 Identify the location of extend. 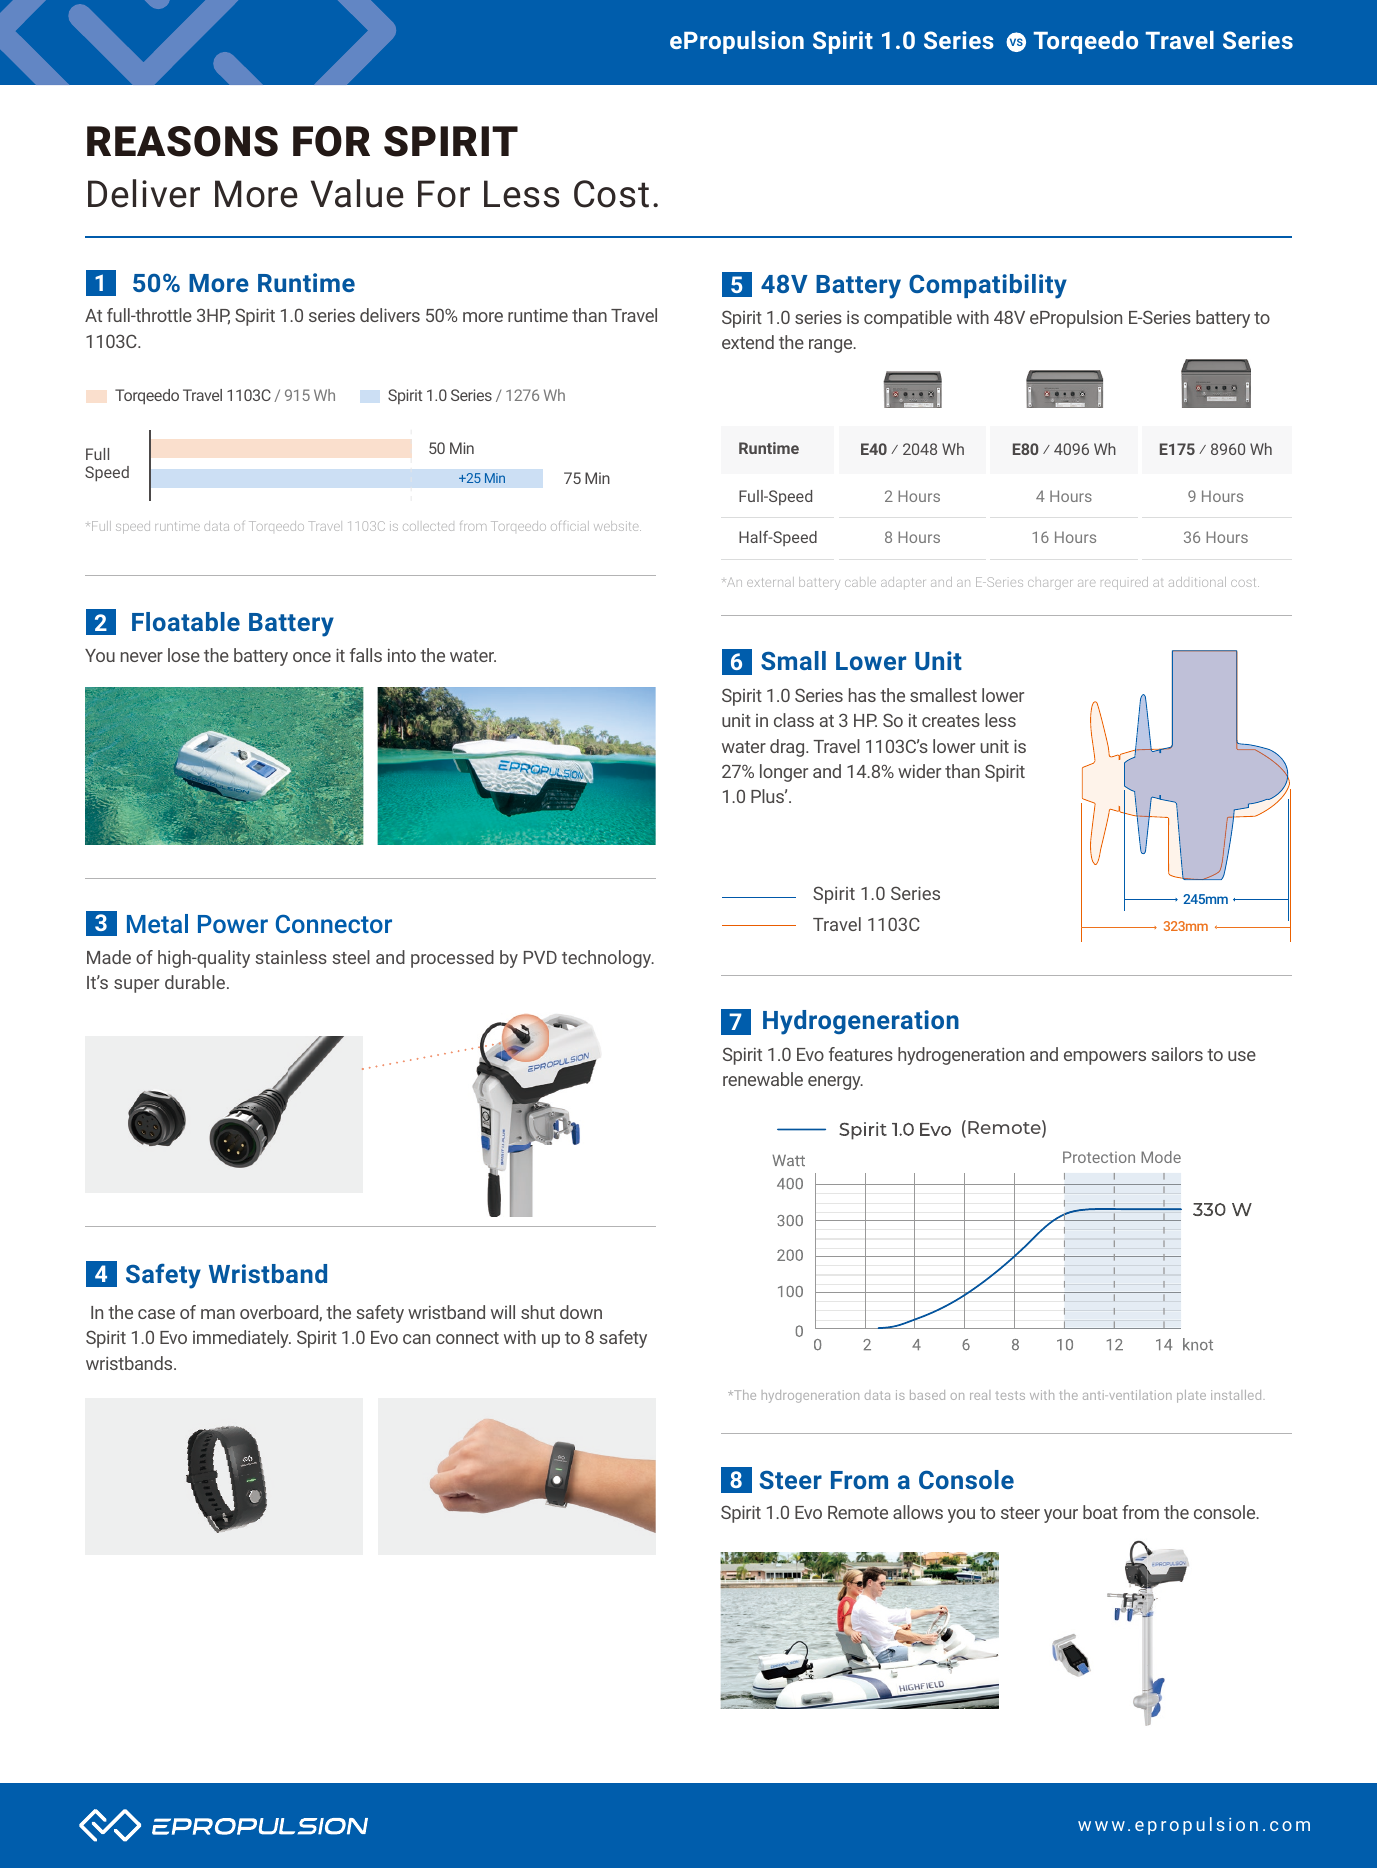
(748, 342).
